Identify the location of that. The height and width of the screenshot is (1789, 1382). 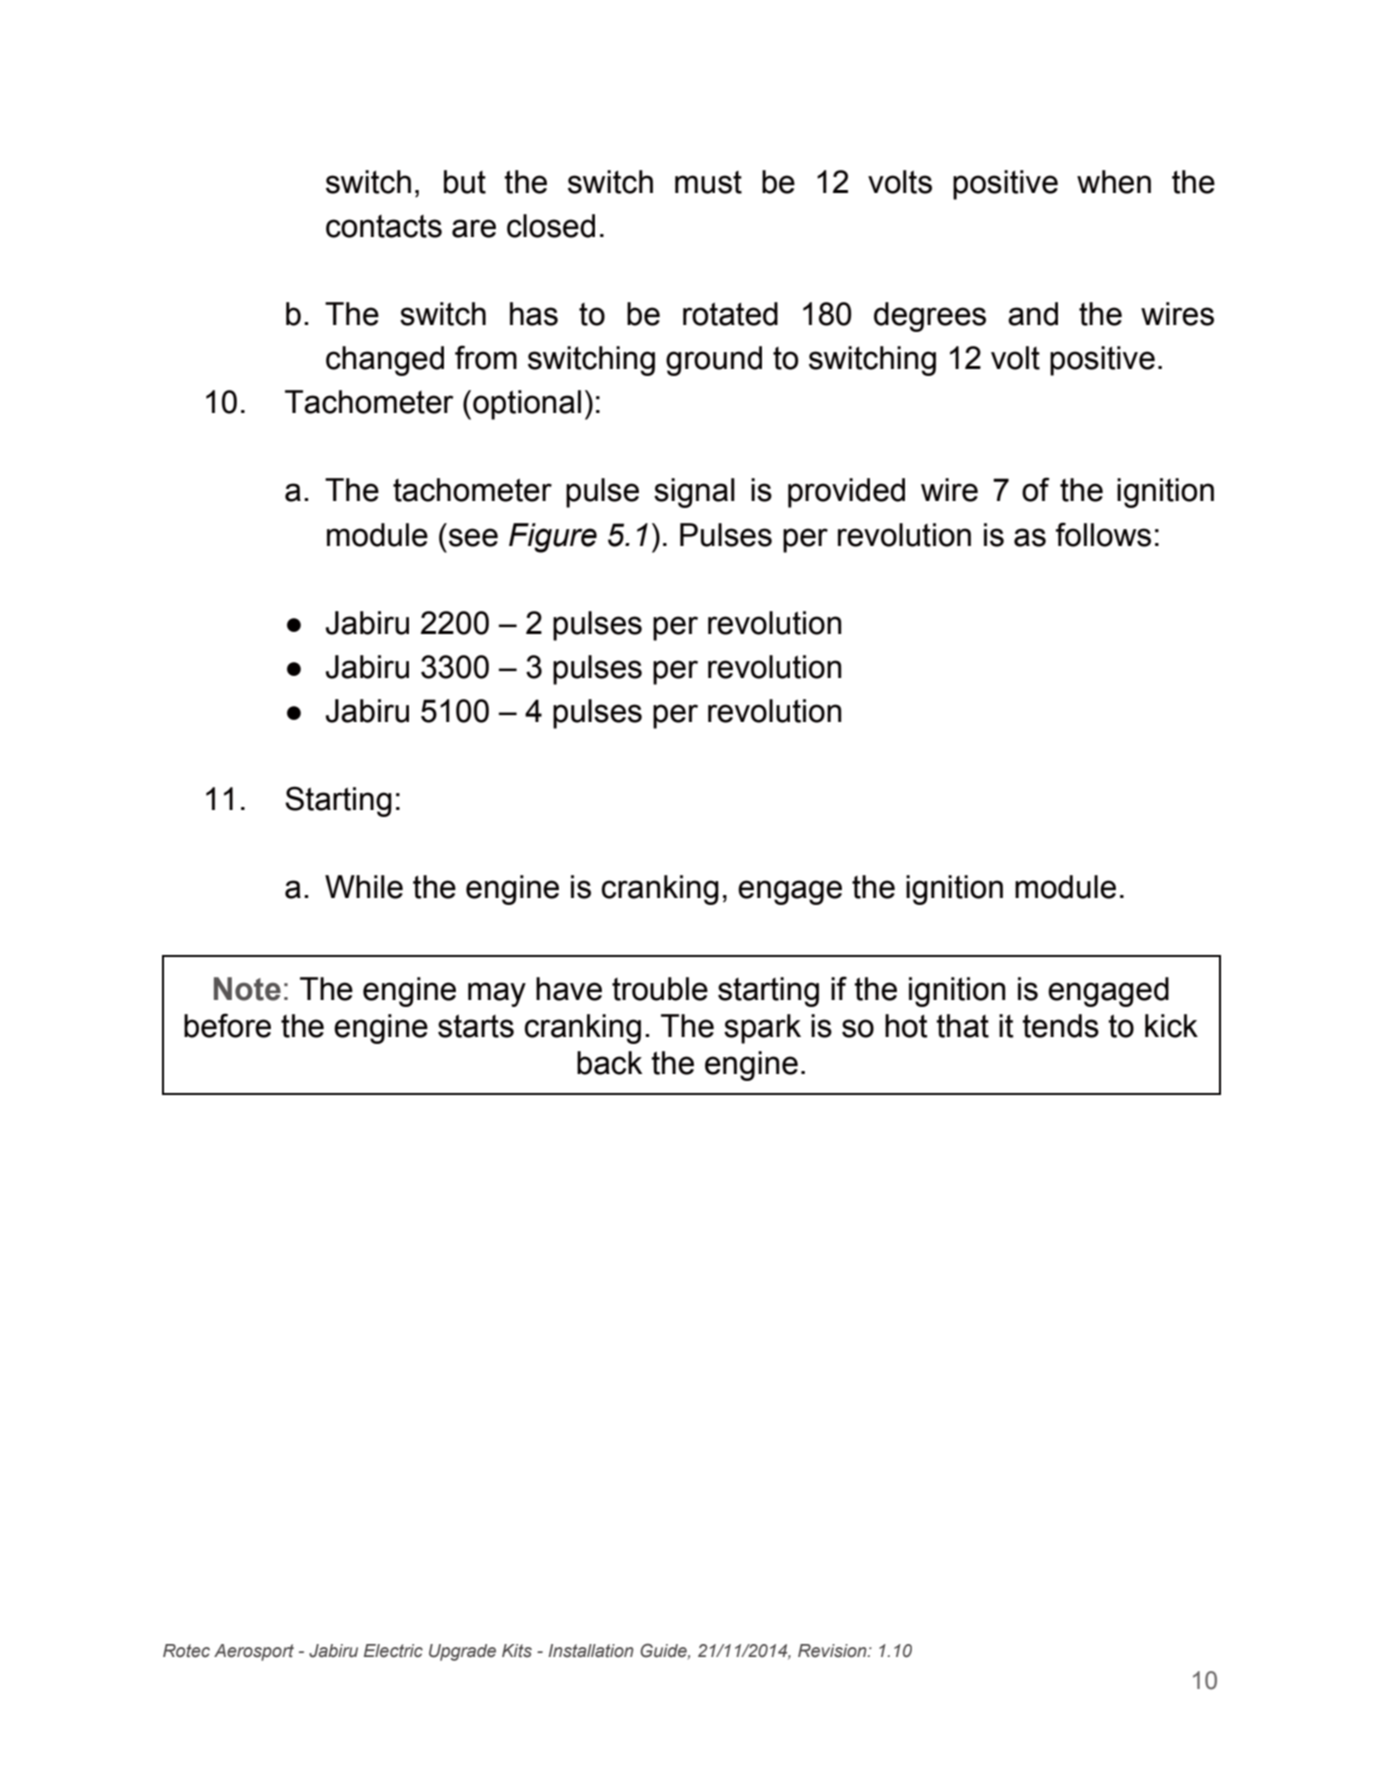
(962, 1026).
